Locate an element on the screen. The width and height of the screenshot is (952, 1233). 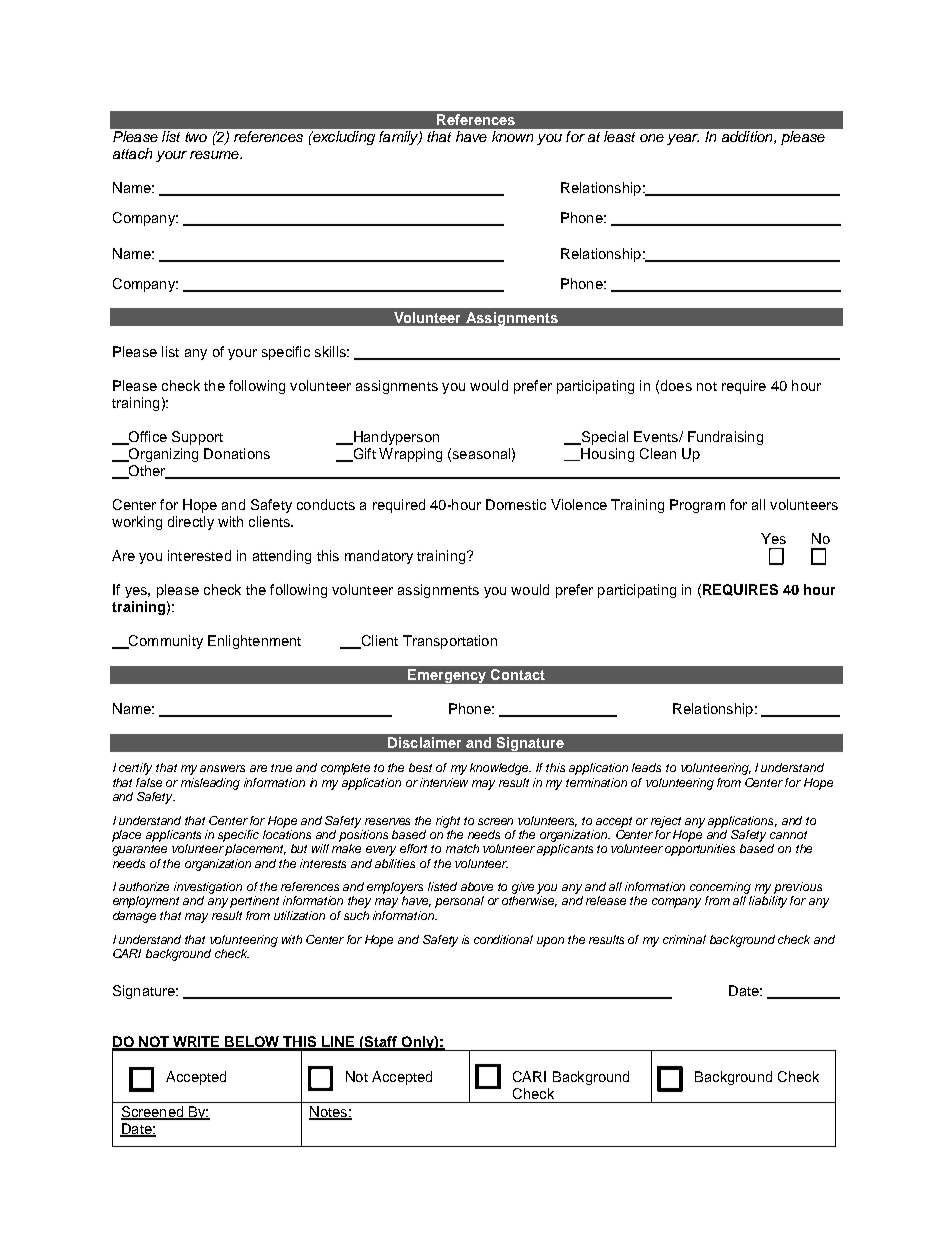
knowledge is located at coordinates (500, 769).
